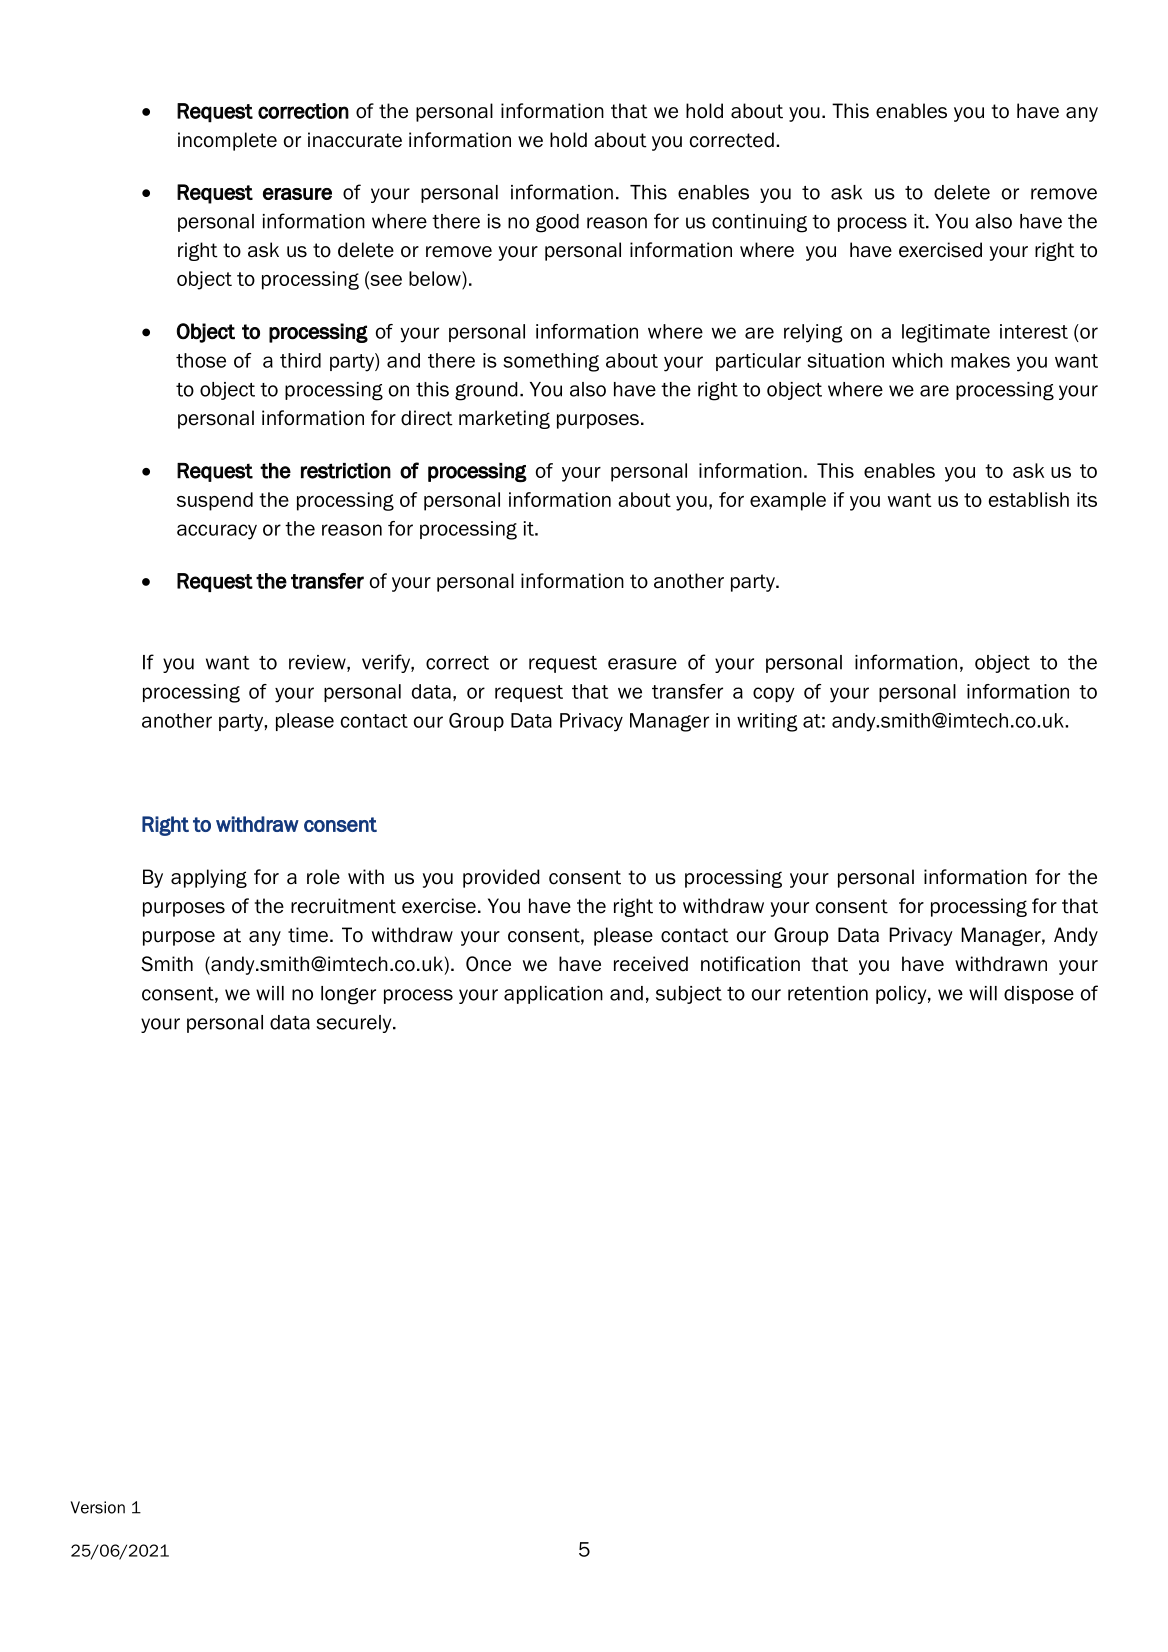  Describe the element at coordinates (355, 1024) in the document. I see `securely` at that location.
